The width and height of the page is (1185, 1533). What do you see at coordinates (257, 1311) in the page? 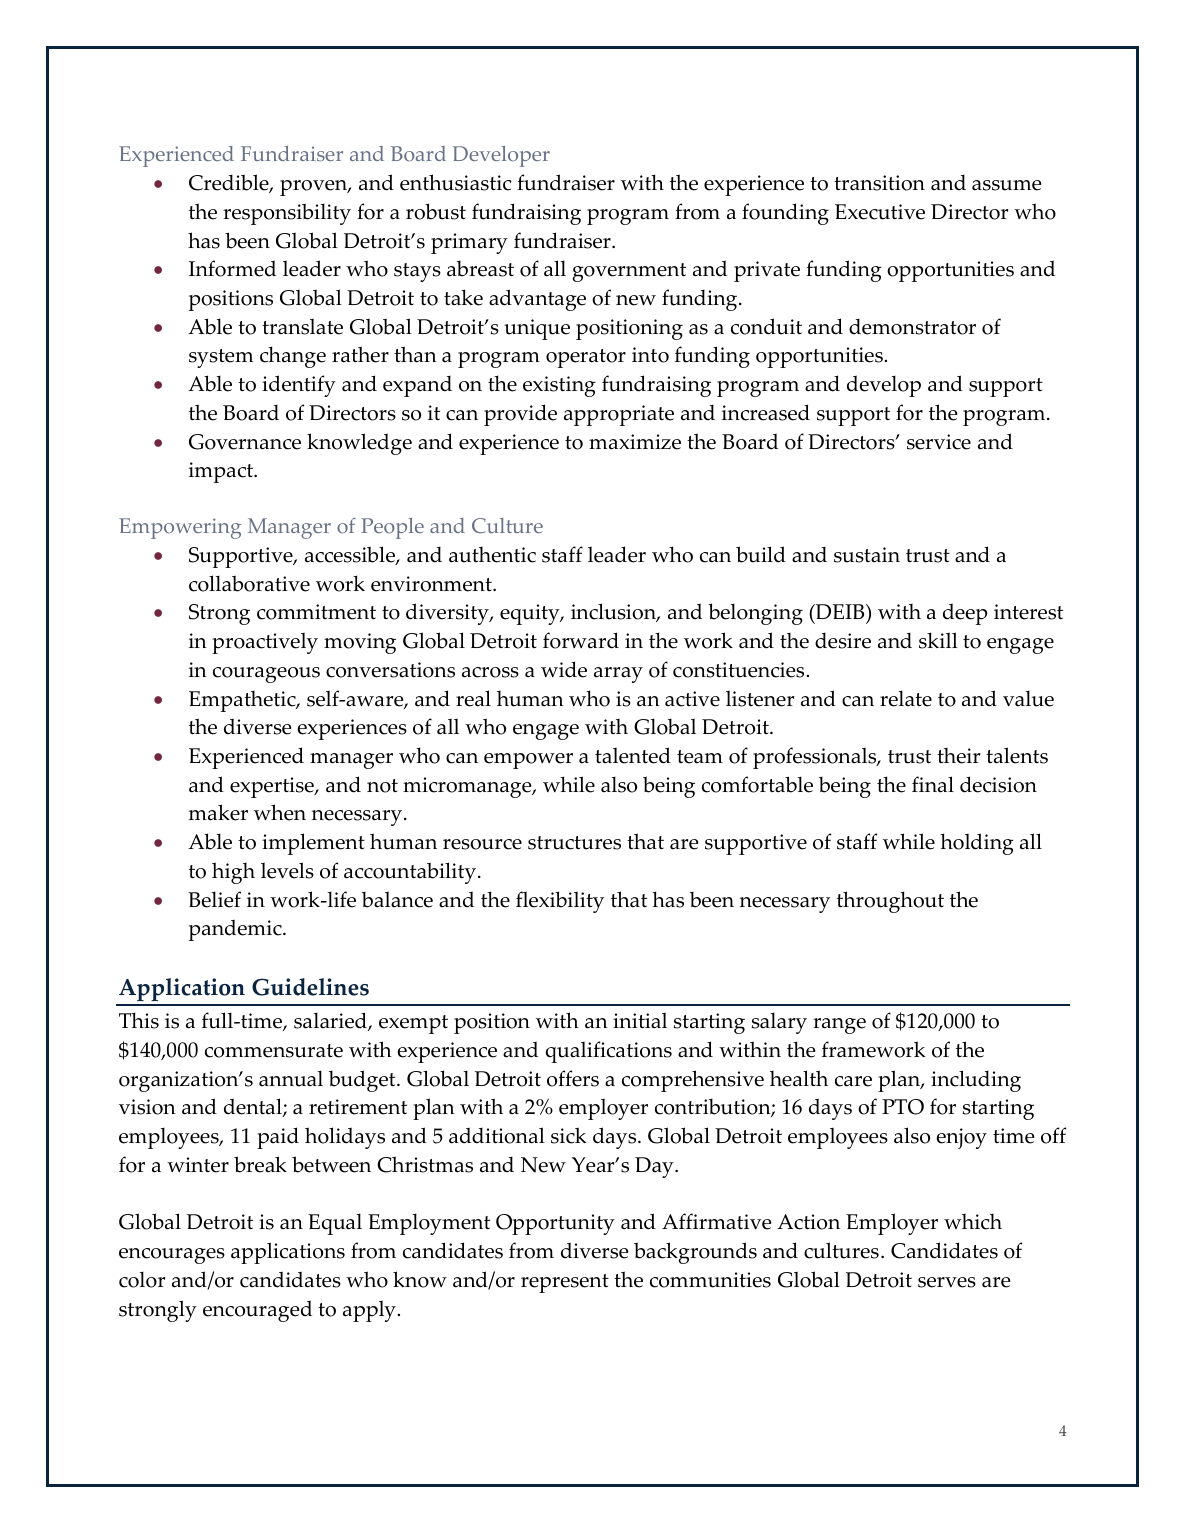
I see `encouraged` at bounding box center [257, 1311].
